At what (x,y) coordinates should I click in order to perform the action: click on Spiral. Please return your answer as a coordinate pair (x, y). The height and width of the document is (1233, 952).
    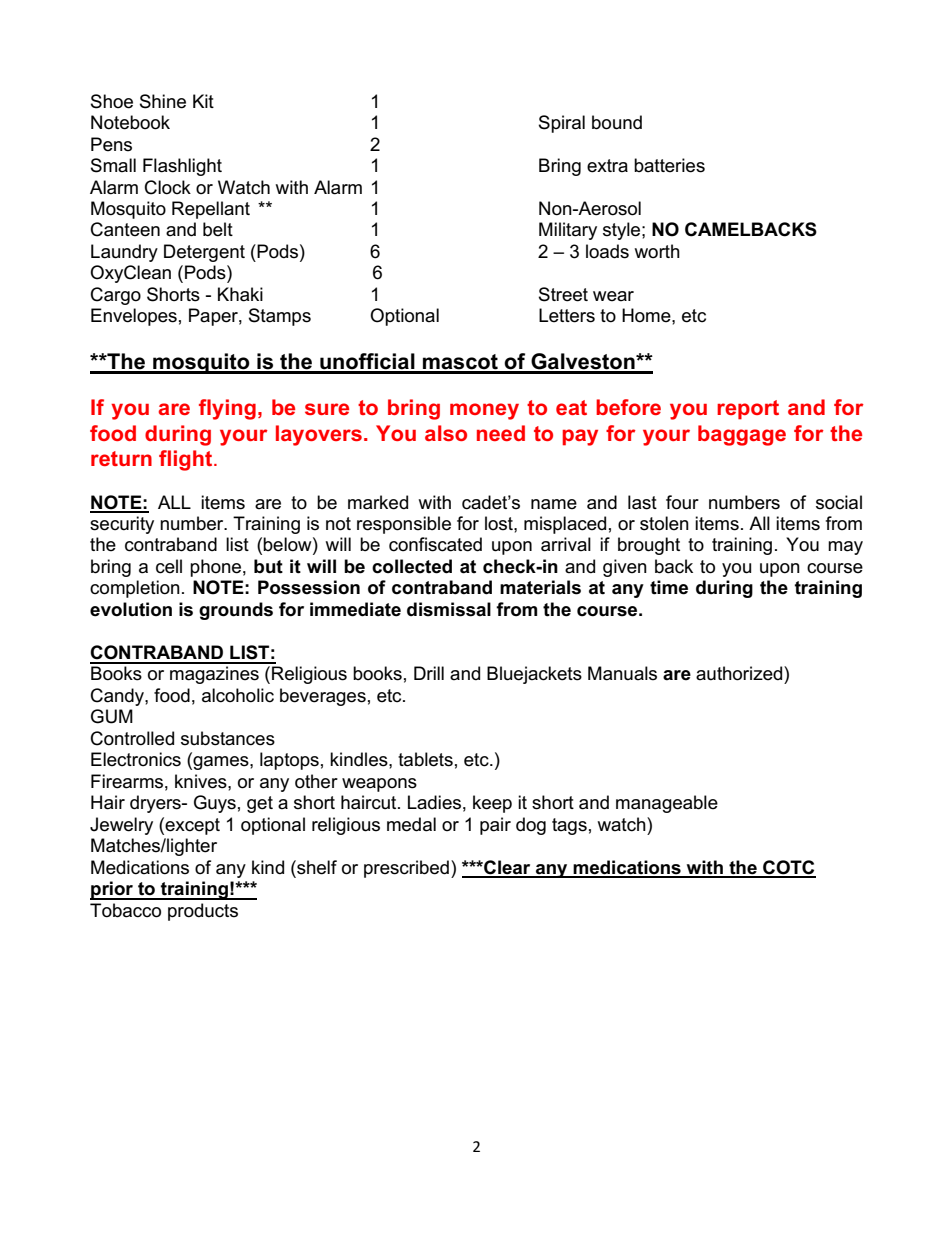
    Looking at the image, I should click on (562, 124).
